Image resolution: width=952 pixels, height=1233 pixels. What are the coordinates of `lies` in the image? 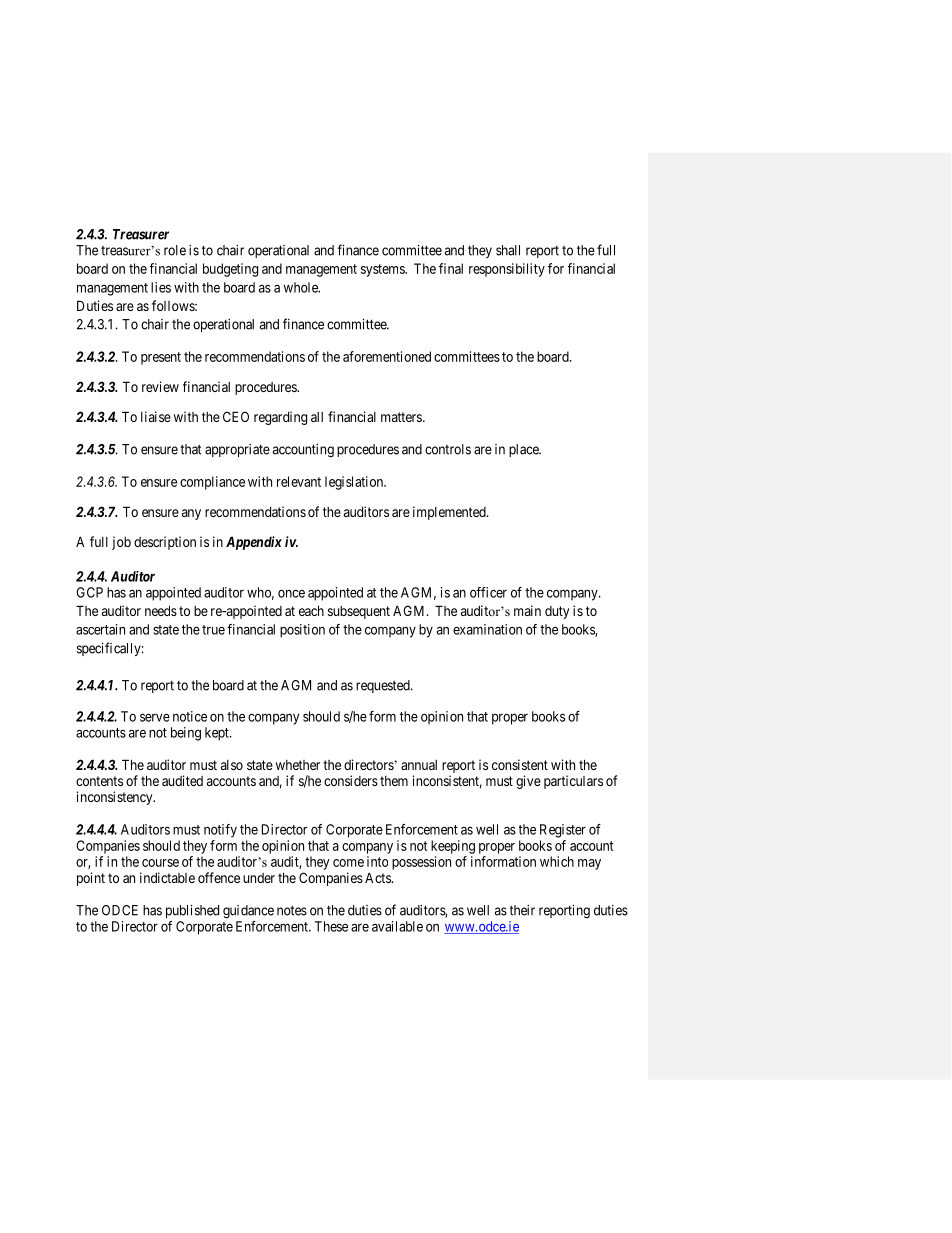 It's located at (161, 287).
